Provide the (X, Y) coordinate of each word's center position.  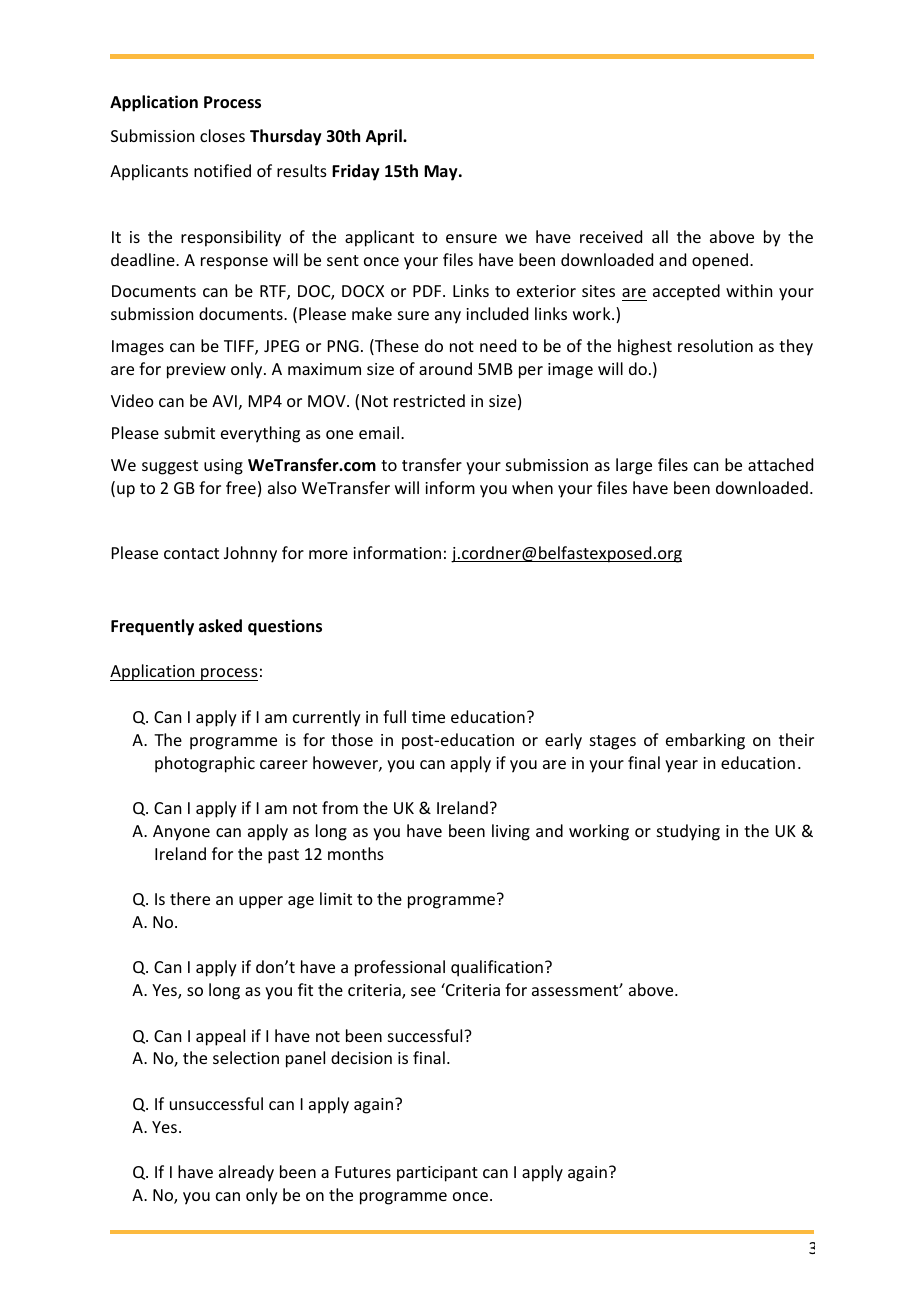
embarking (705, 741)
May (442, 173)
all (660, 236)
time (428, 717)
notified (222, 170)
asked (220, 626)
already (246, 1173)
